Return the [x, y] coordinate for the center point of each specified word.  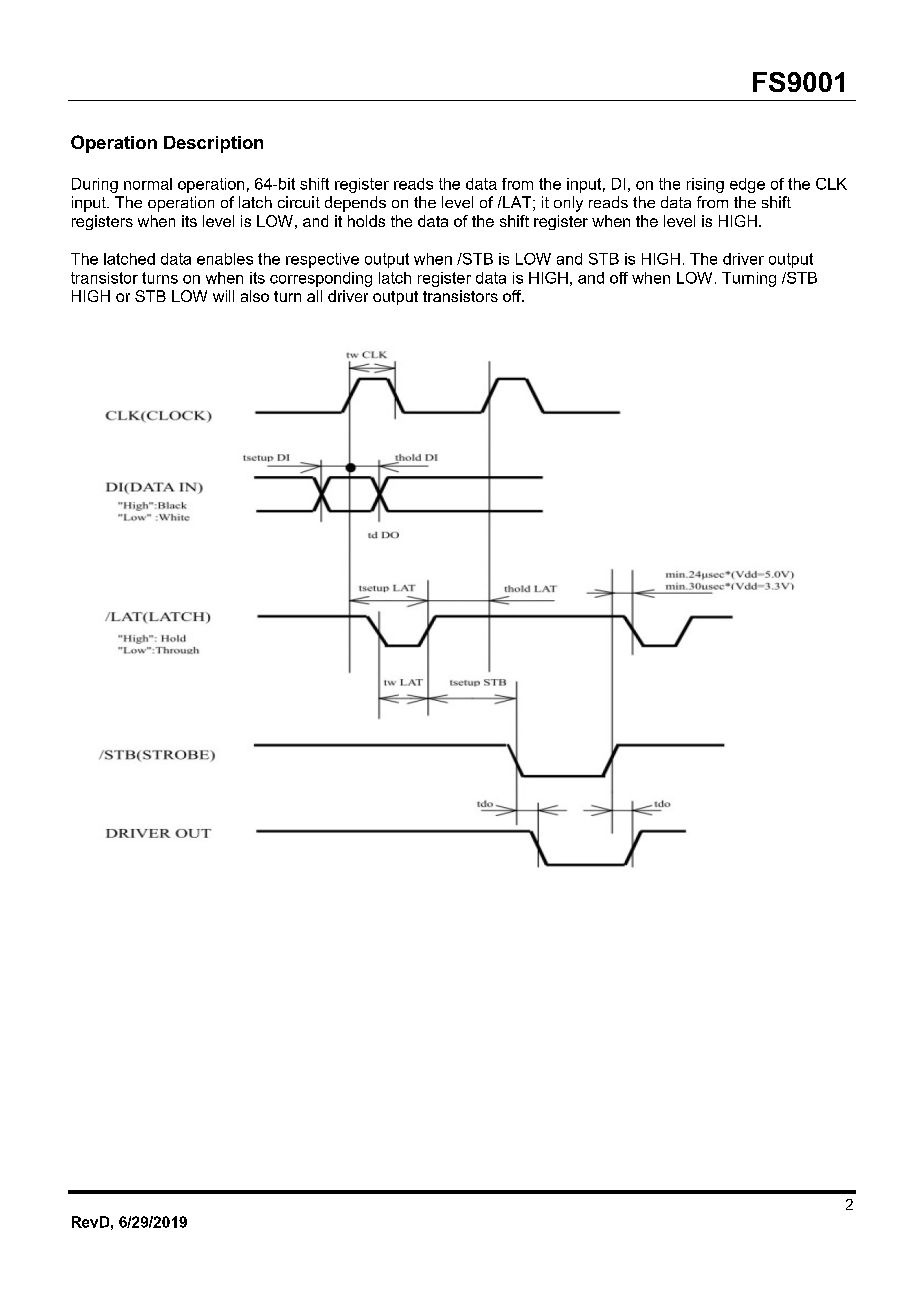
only [568, 204]
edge [747, 185]
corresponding [321, 279]
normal [148, 184]
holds [366, 221]
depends [355, 204]
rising [705, 185]
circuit [299, 202]
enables [225, 259]
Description [213, 144]
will [223, 296]
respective [322, 260]
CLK [831, 184]
